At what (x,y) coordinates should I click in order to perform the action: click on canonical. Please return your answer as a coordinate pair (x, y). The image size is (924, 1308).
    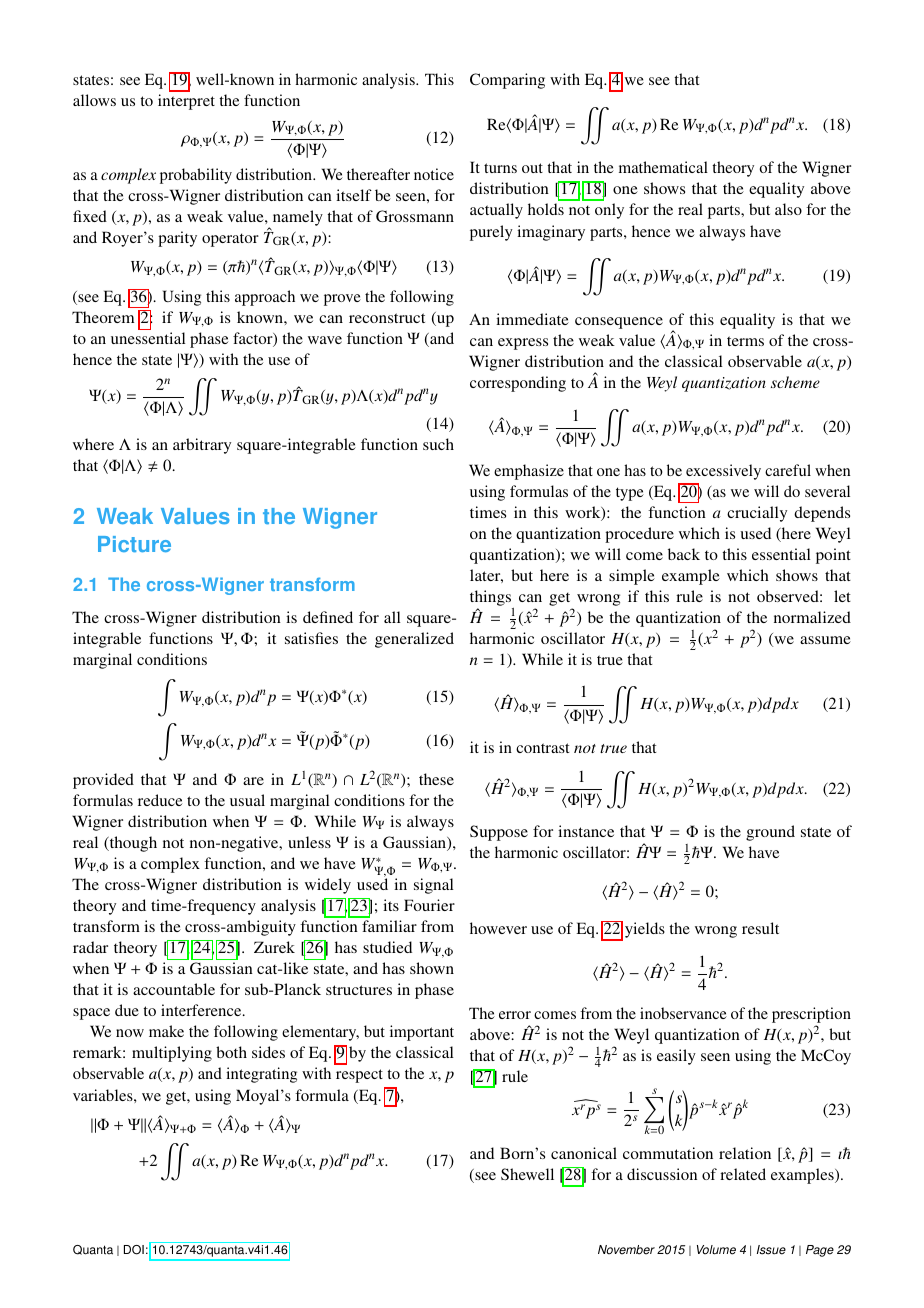
    Looking at the image, I should click on (584, 1153).
